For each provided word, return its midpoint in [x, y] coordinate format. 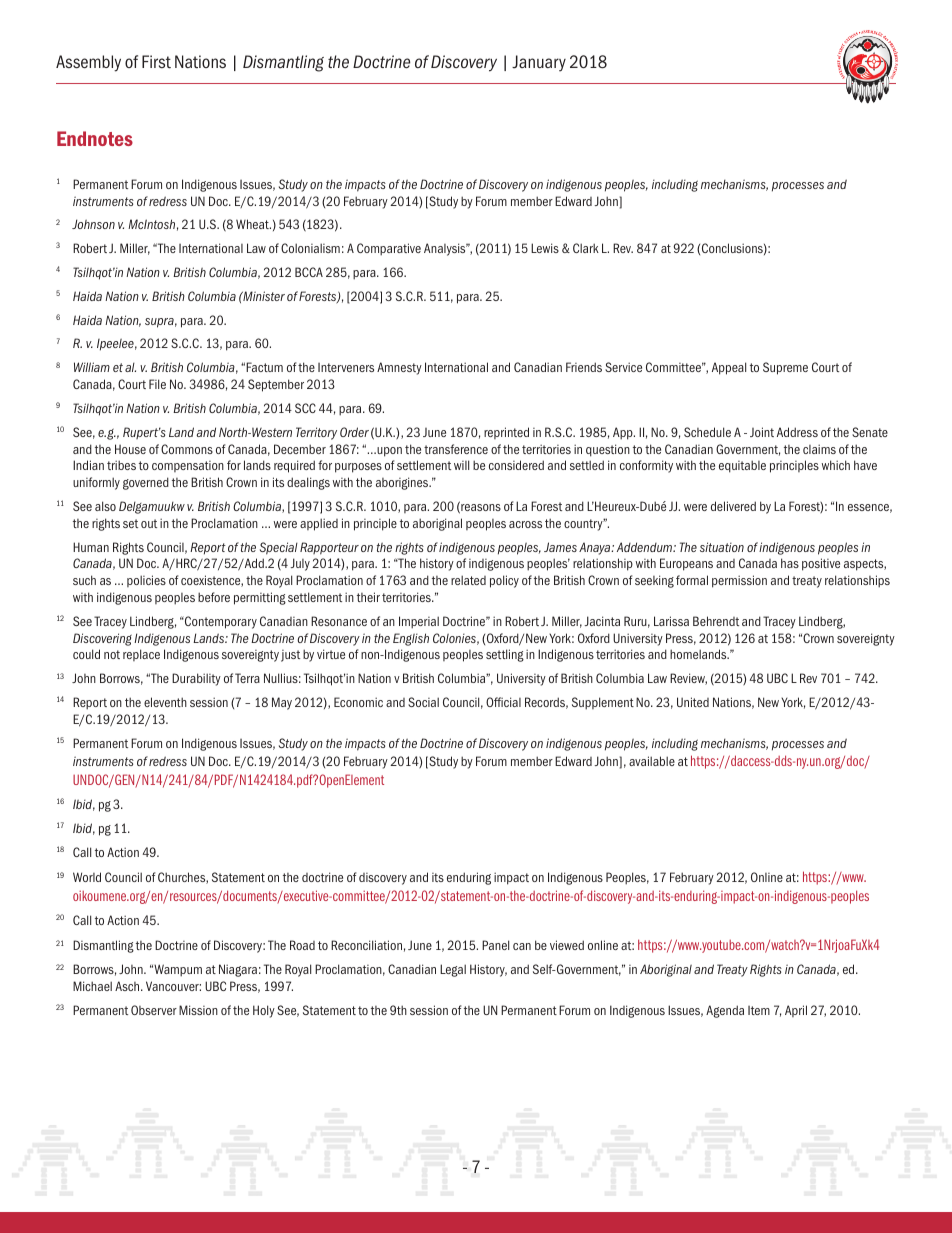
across [525, 524]
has [790, 563]
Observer [154, 1010]
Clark [586, 248]
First [156, 62]
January [539, 63]
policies [146, 581]
